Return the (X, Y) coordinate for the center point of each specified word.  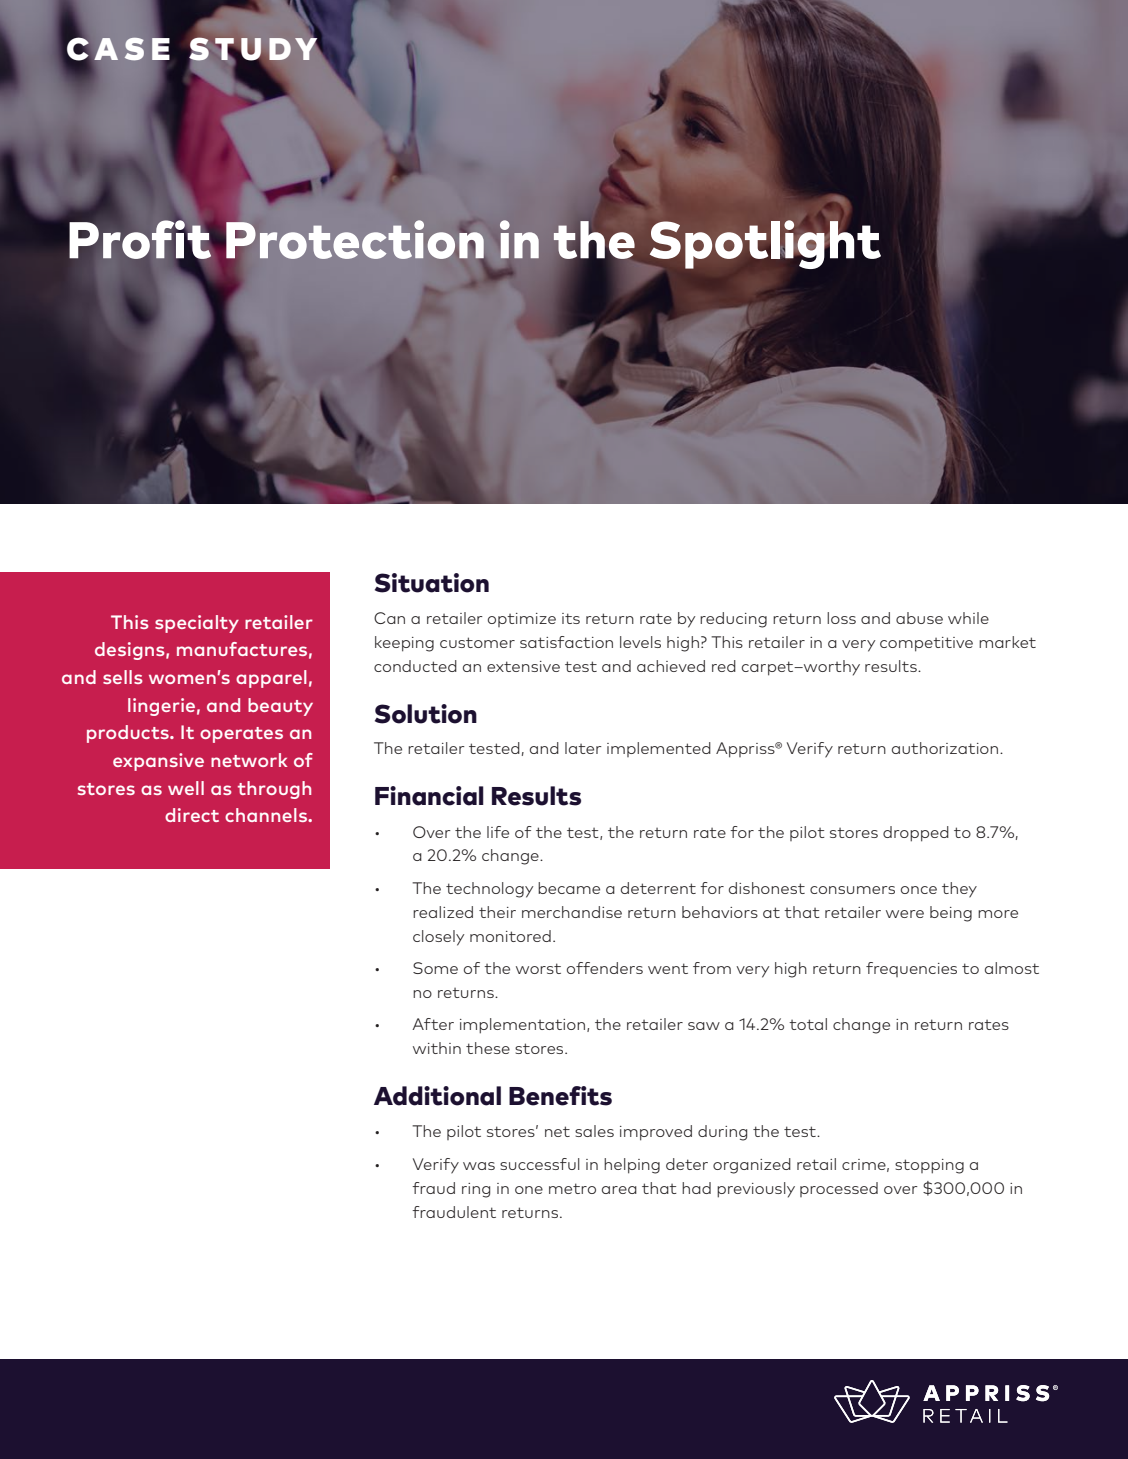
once (919, 890)
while (968, 618)
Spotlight (765, 245)
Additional (437, 1096)
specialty (197, 624)
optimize (522, 620)
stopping (929, 1166)
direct (192, 815)
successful (540, 1164)
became (569, 888)
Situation (432, 583)
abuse (919, 618)
